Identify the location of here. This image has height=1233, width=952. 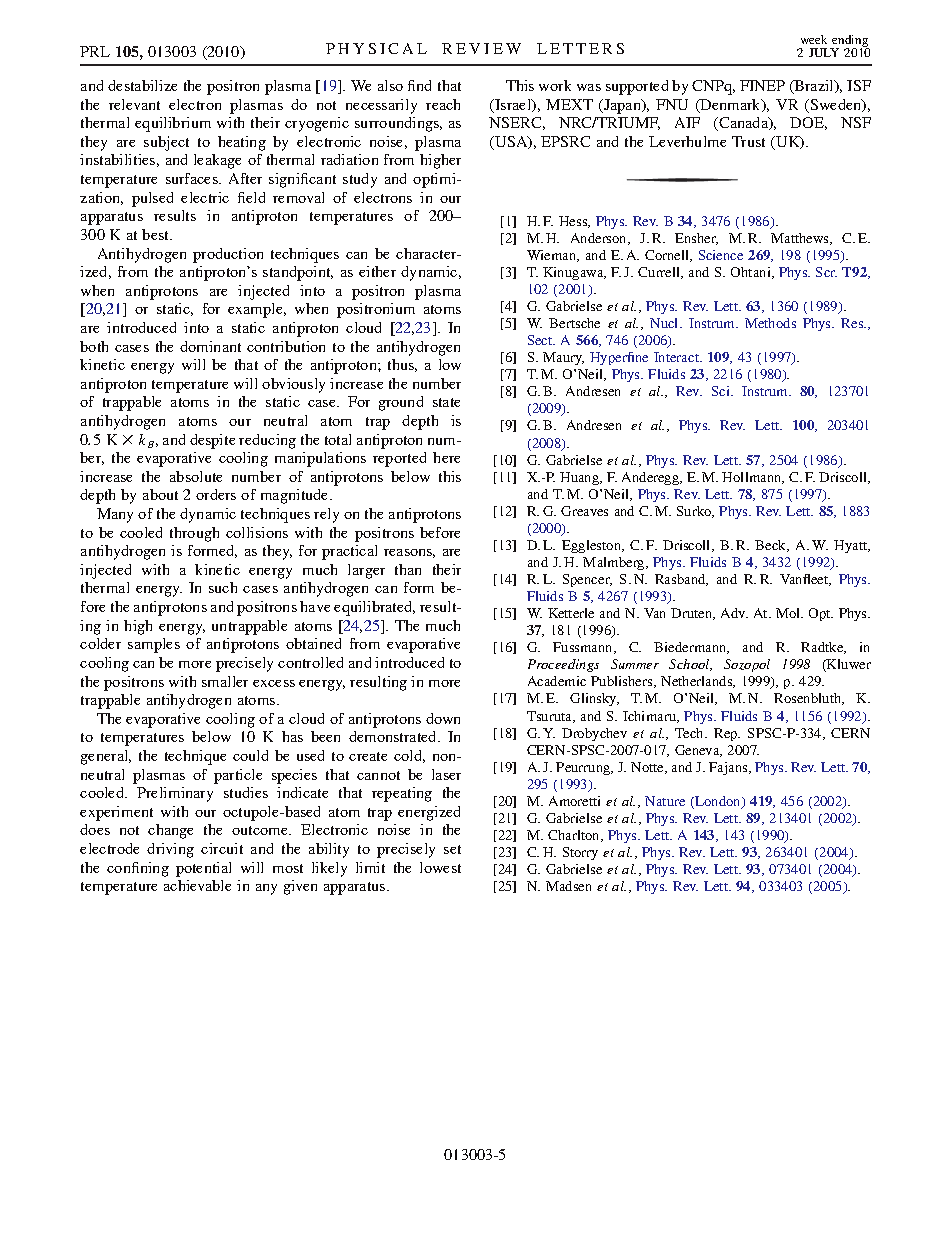
(446, 457).
